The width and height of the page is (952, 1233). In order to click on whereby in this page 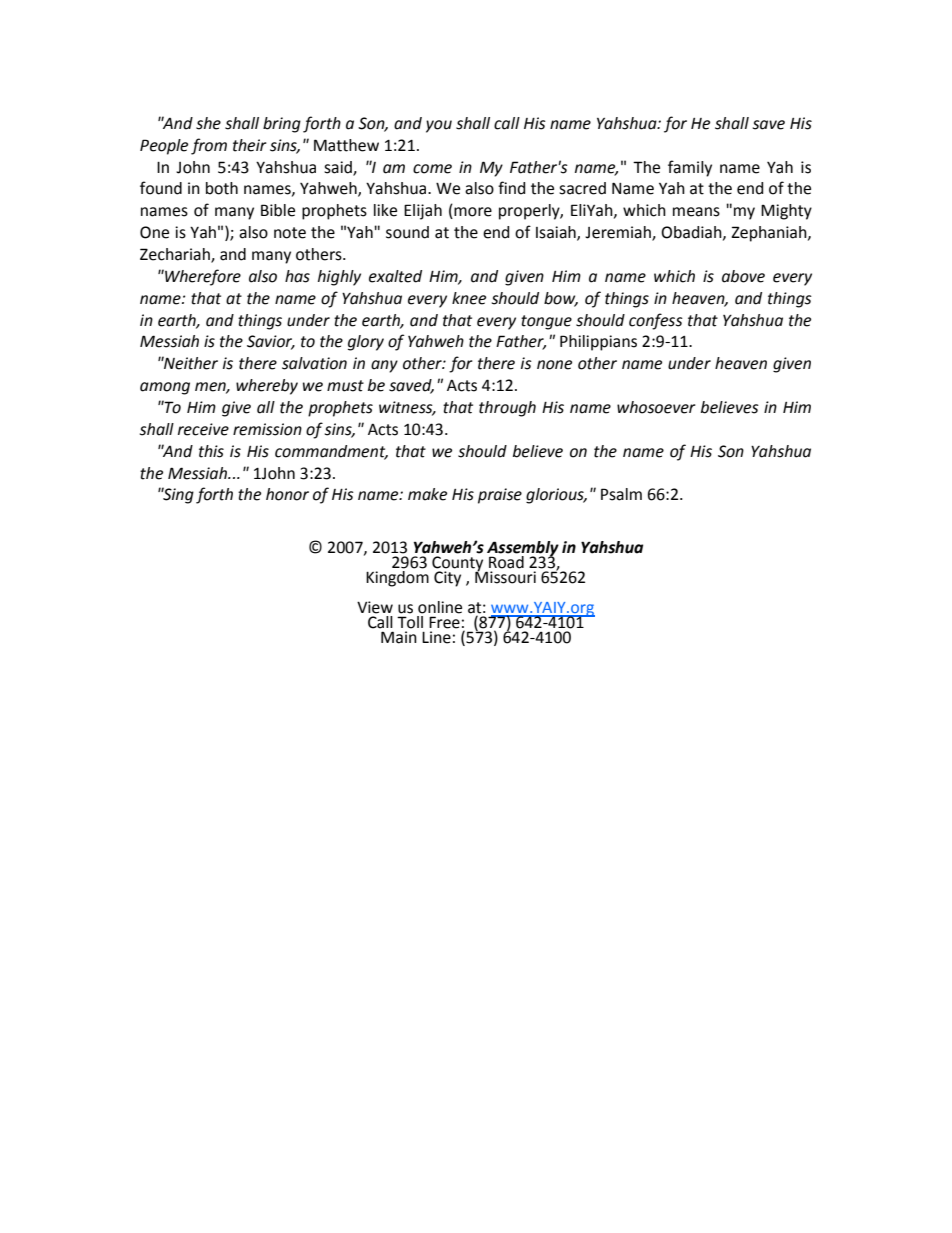, I will do `click(267, 387)`.
